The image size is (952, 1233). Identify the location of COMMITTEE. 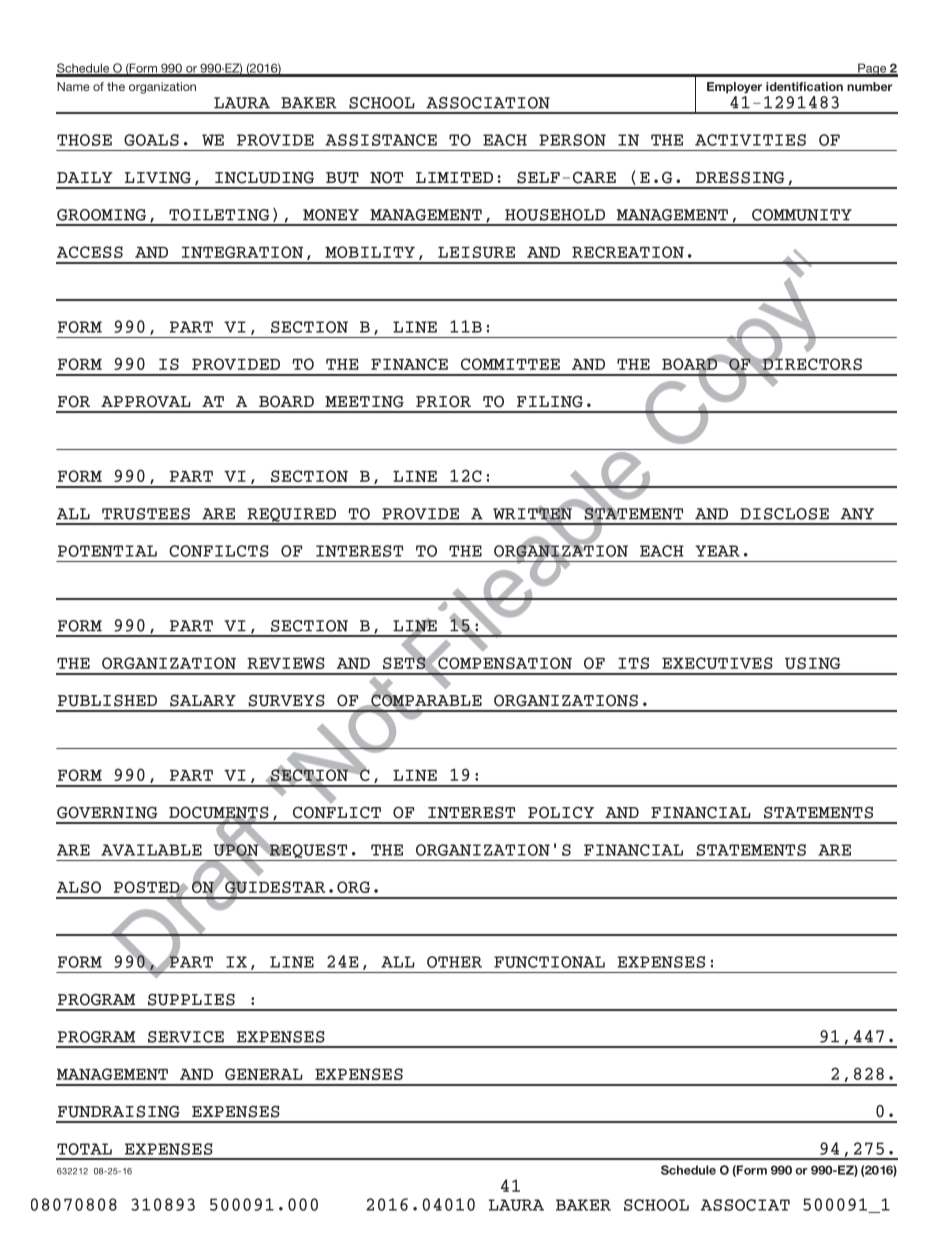
(510, 364).
